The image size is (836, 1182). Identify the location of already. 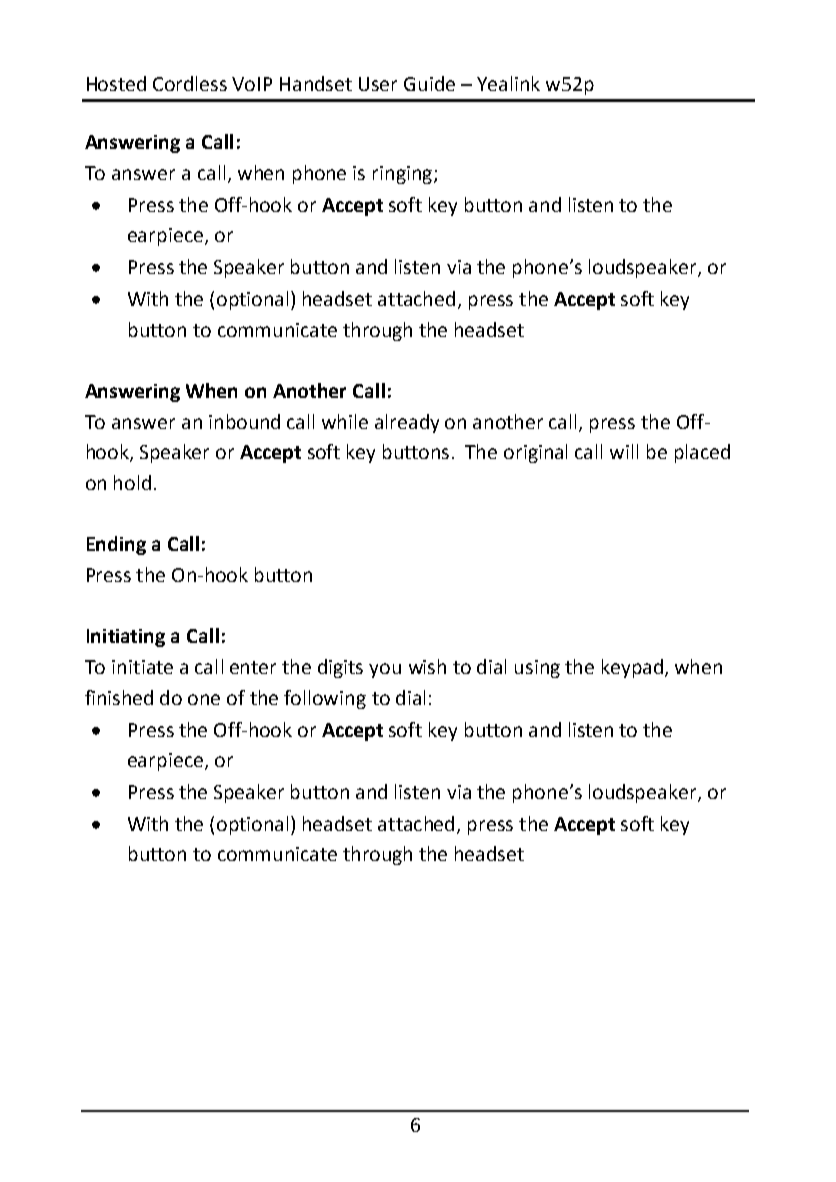
(407, 423).
